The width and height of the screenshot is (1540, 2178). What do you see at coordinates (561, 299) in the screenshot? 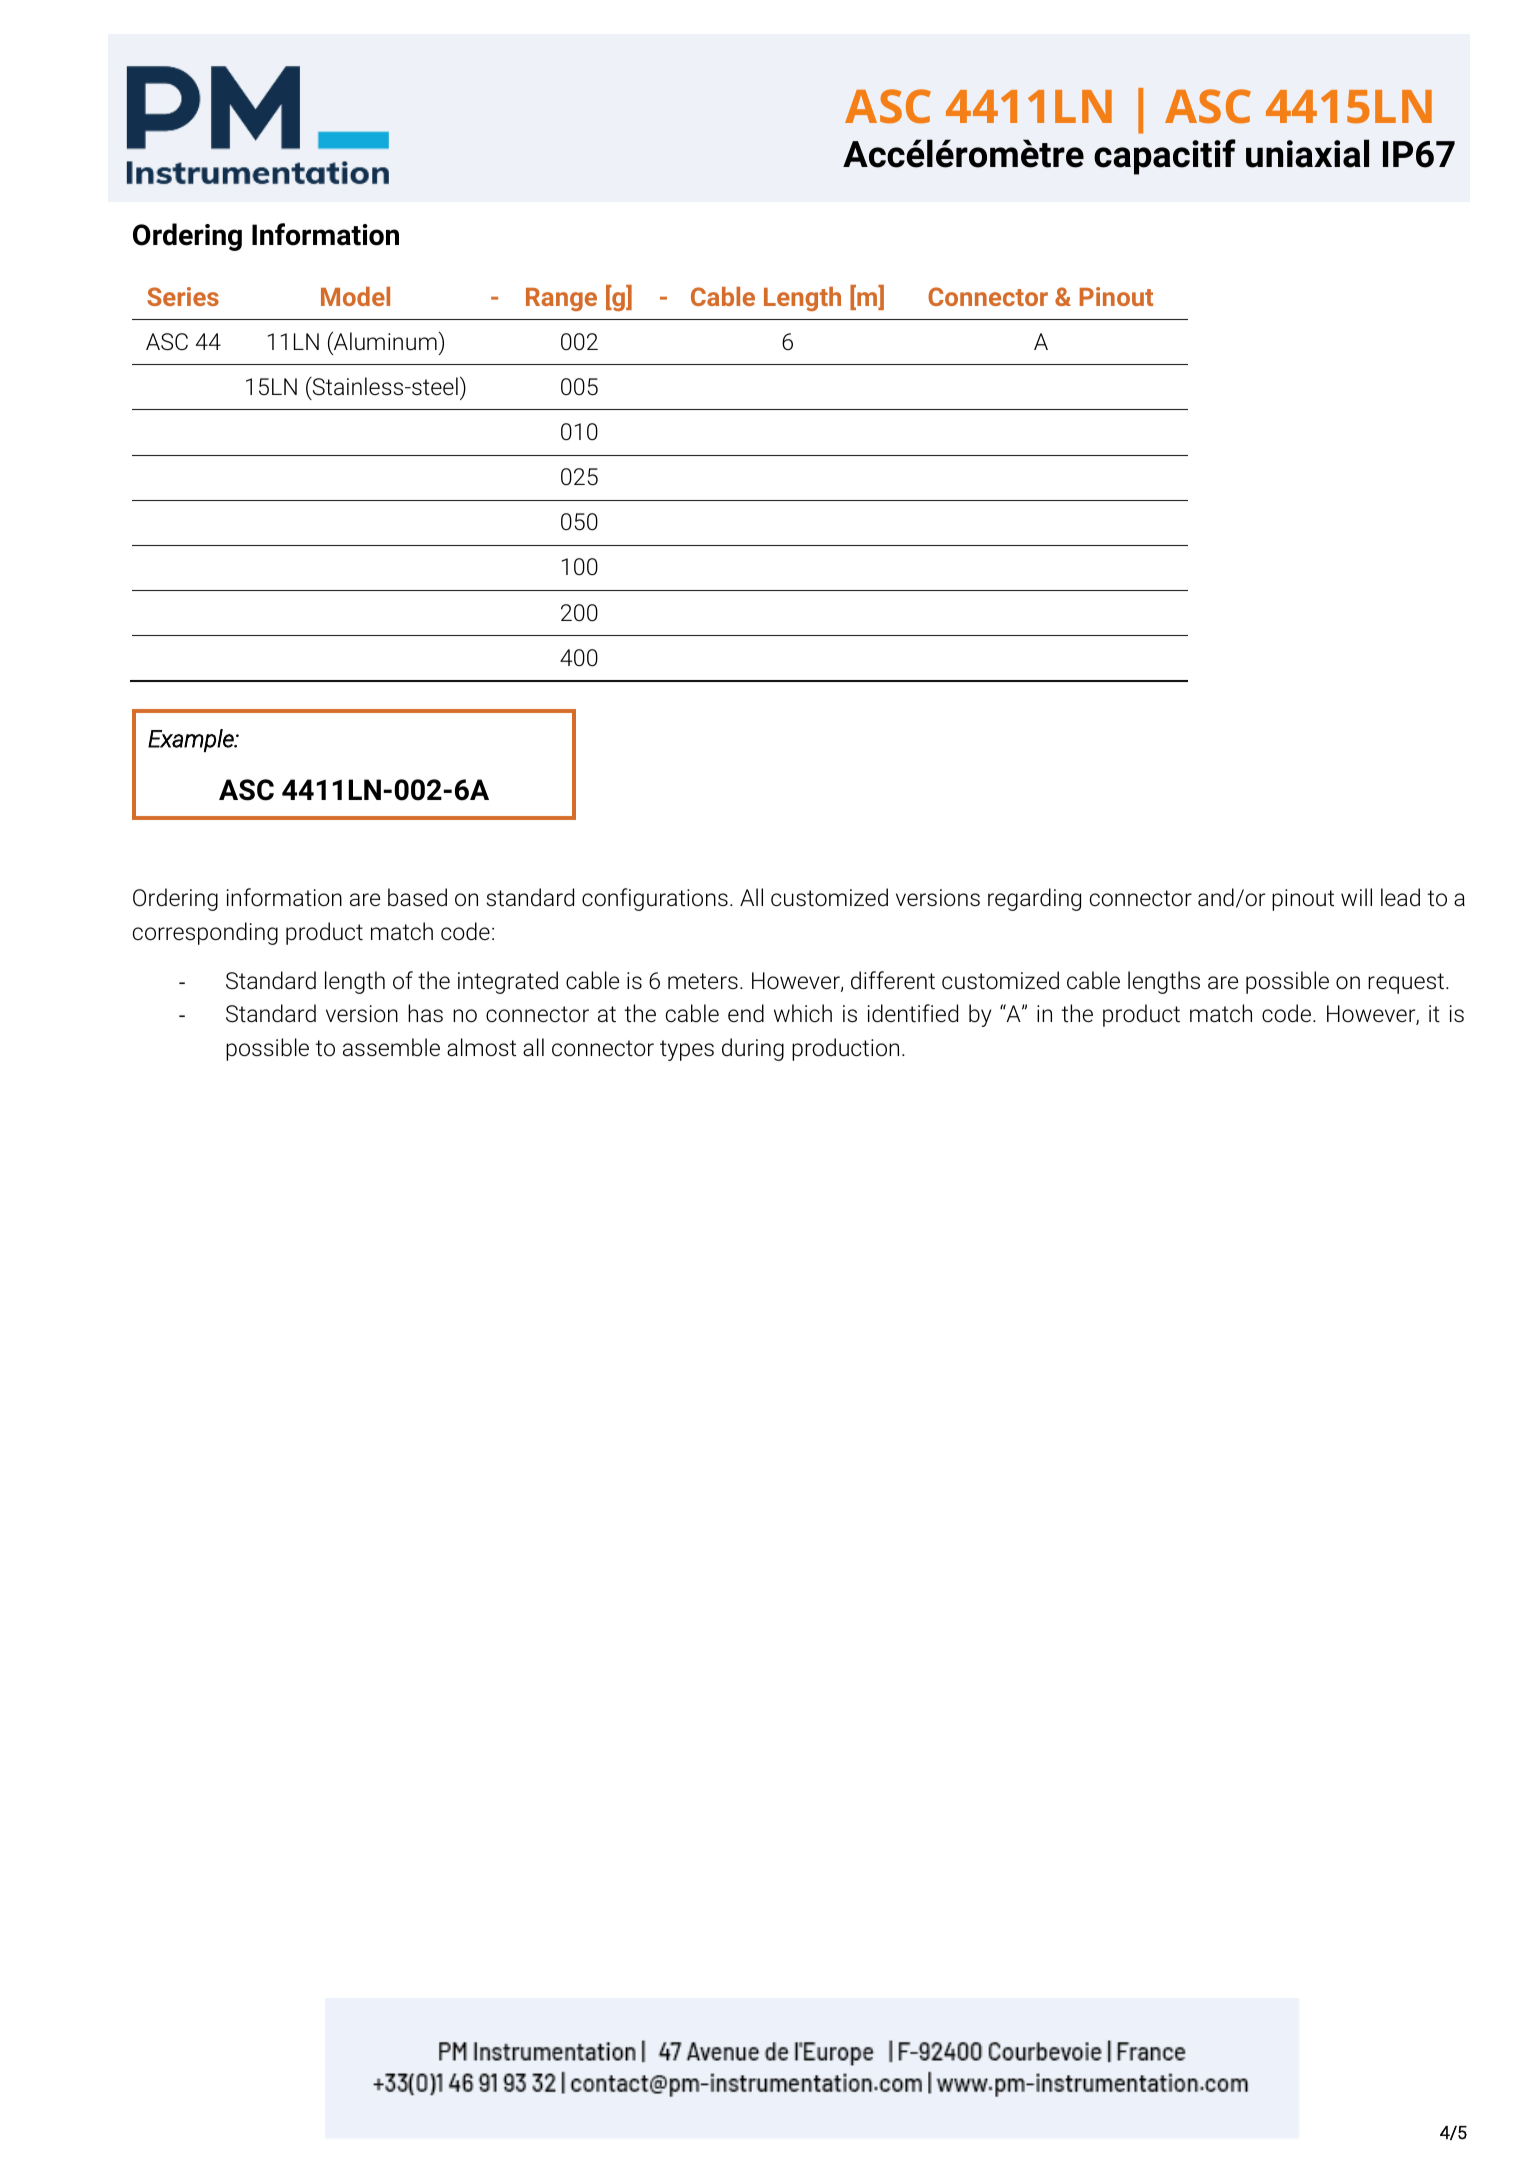
I see `Range` at bounding box center [561, 299].
